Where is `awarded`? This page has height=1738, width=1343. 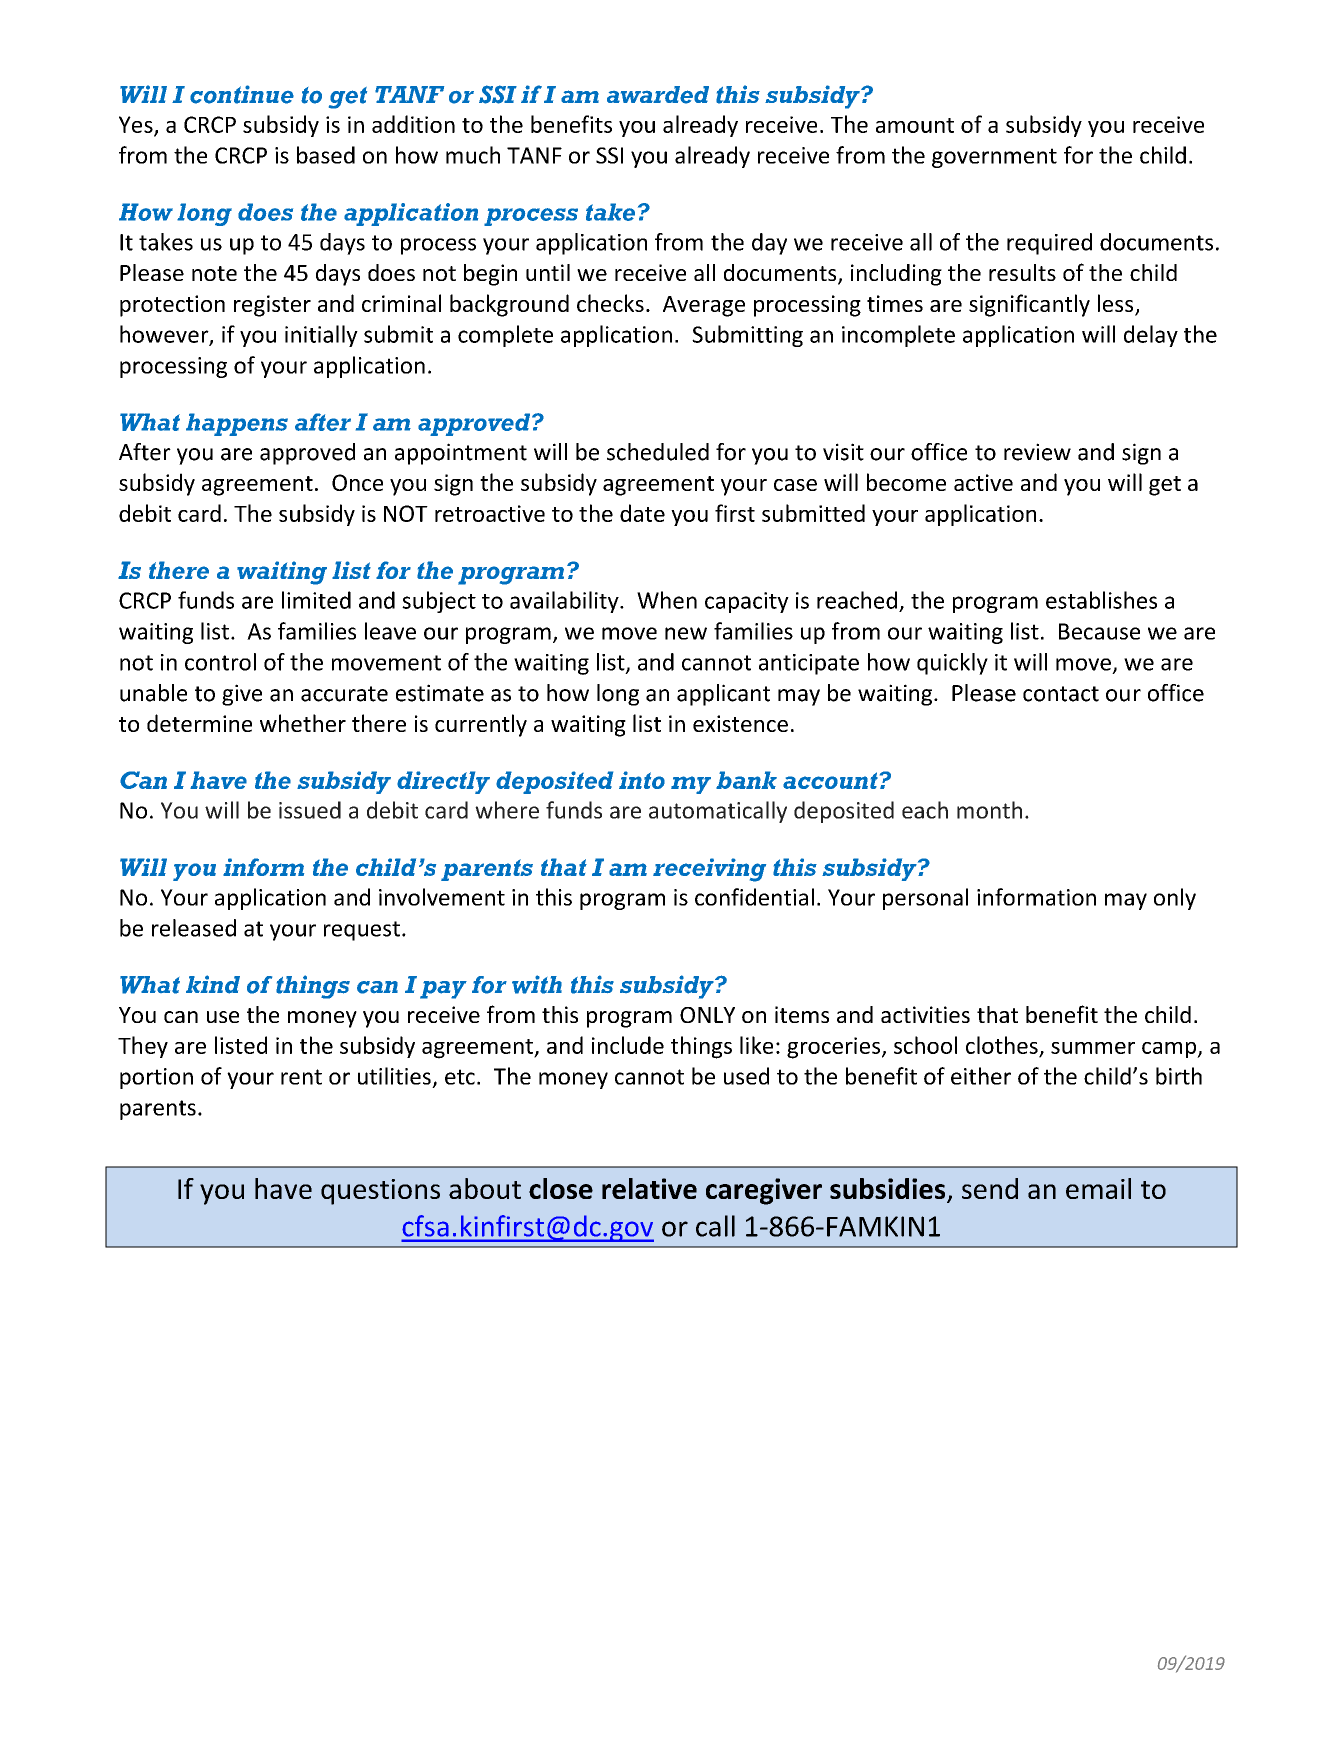 awarded is located at coordinates (658, 95).
